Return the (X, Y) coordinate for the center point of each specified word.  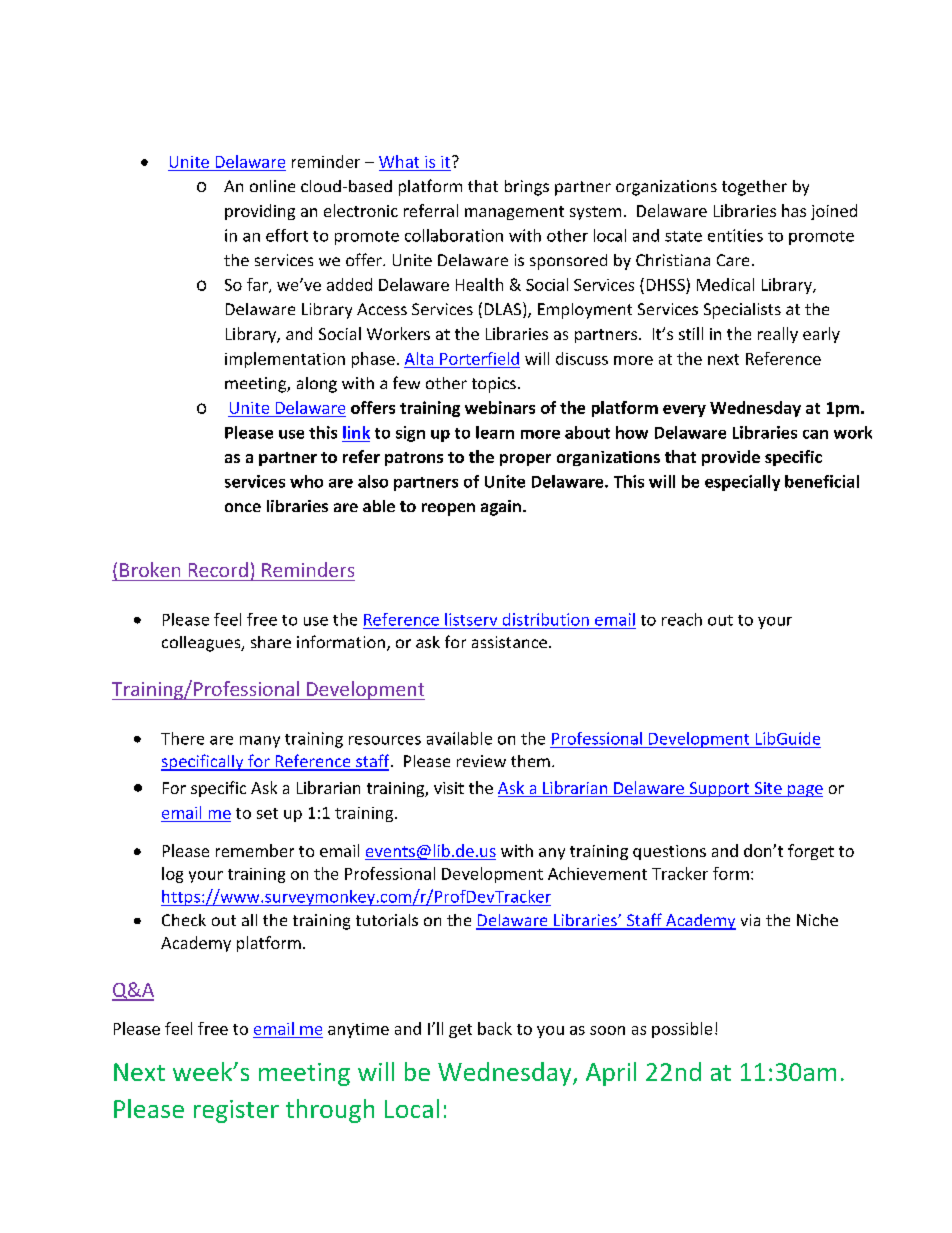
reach (682, 619)
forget (811, 852)
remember (255, 850)
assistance (509, 642)
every (684, 411)
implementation (285, 360)
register (236, 1111)
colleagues (202, 644)
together (754, 188)
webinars (500, 407)
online (272, 186)
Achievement (597, 873)
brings (527, 188)
